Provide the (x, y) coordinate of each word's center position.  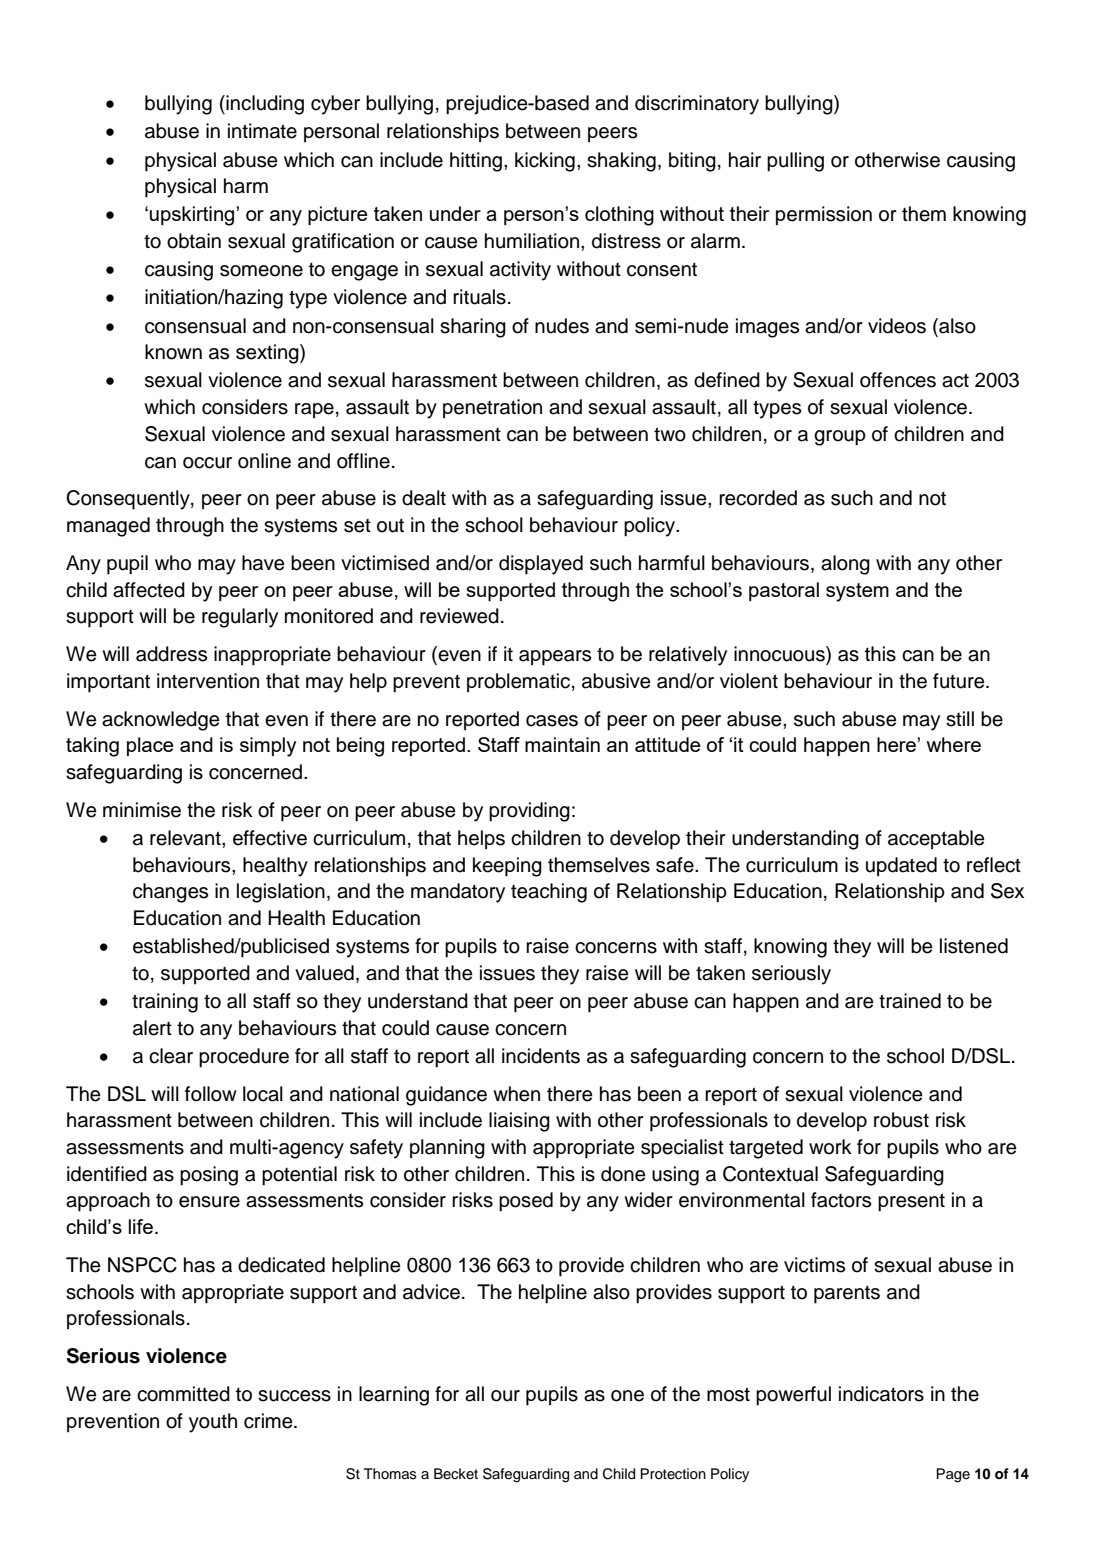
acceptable (936, 840)
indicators (881, 1394)
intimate (262, 131)
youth (213, 1423)
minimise (142, 810)
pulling (795, 162)
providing (529, 812)
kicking (545, 162)
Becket (456, 1473)
